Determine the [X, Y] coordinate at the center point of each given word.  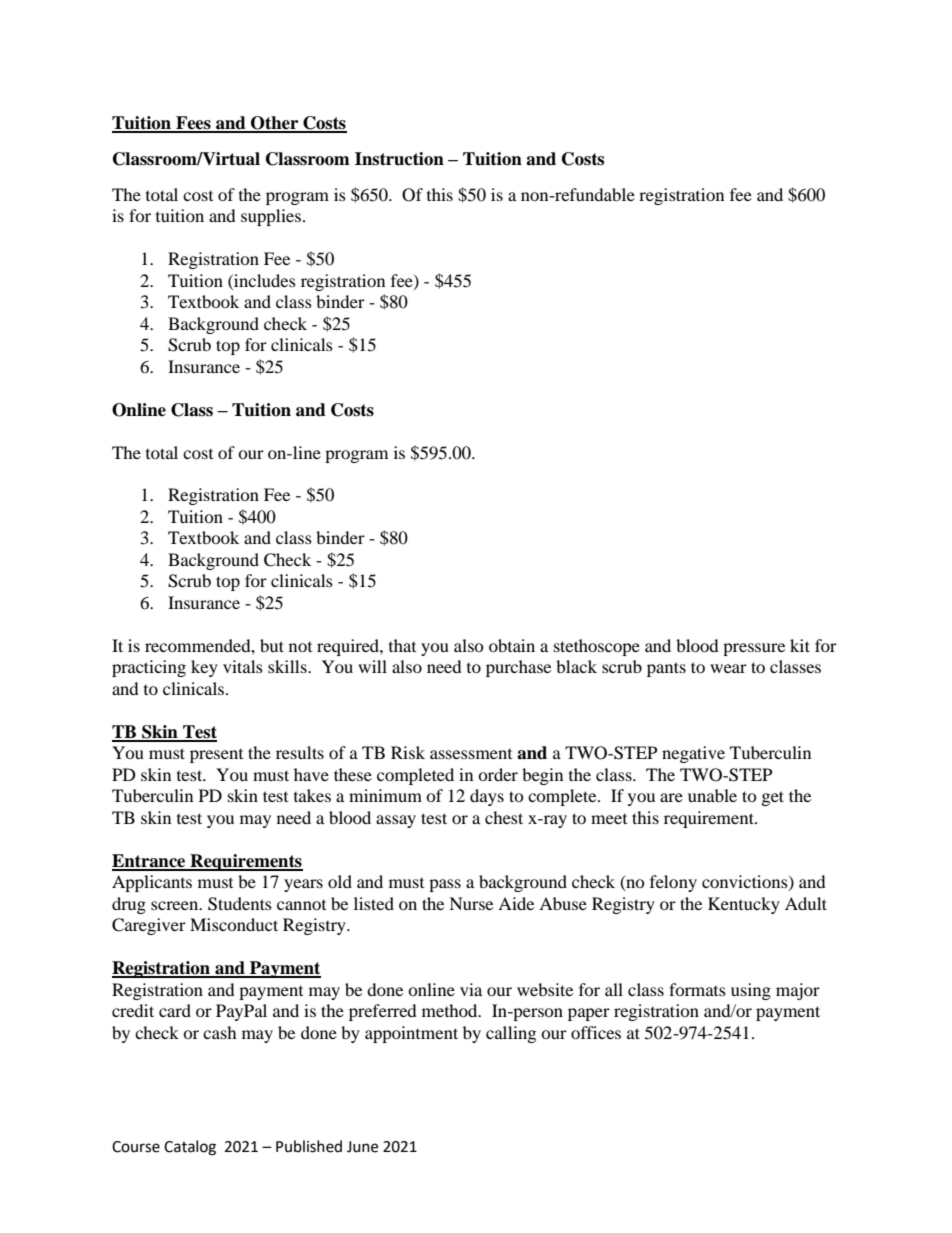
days [487, 797]
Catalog [190, 1148]
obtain [512, 645]
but [272, 645]
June [362, 1147]
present [216, 756]
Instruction [399, 159]
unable [712, 795]
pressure [754, 649]
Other [275, 124]
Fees [193, 124]
